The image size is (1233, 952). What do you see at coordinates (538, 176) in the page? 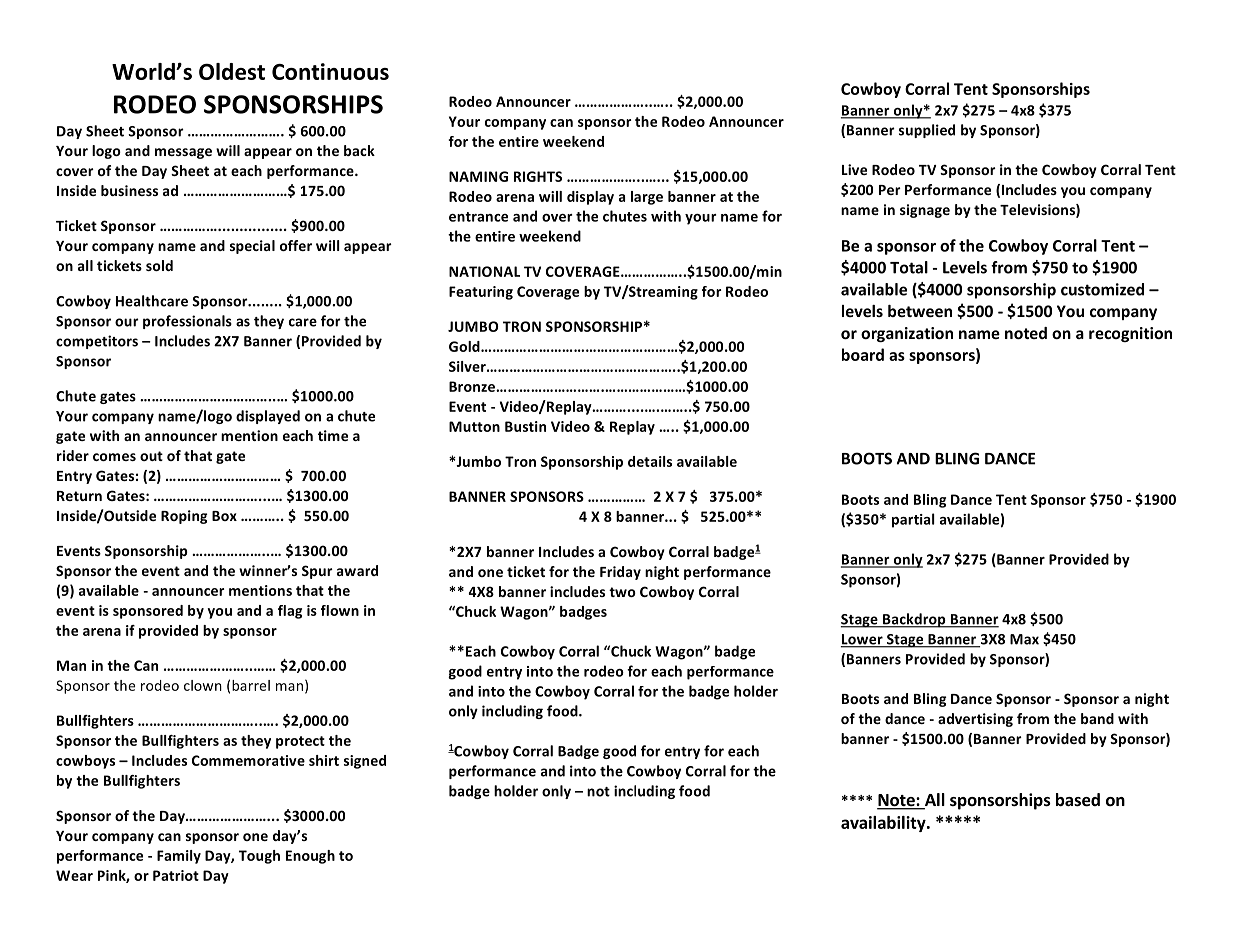
I see `RIGHTS` at bounding box center [538, 176].
